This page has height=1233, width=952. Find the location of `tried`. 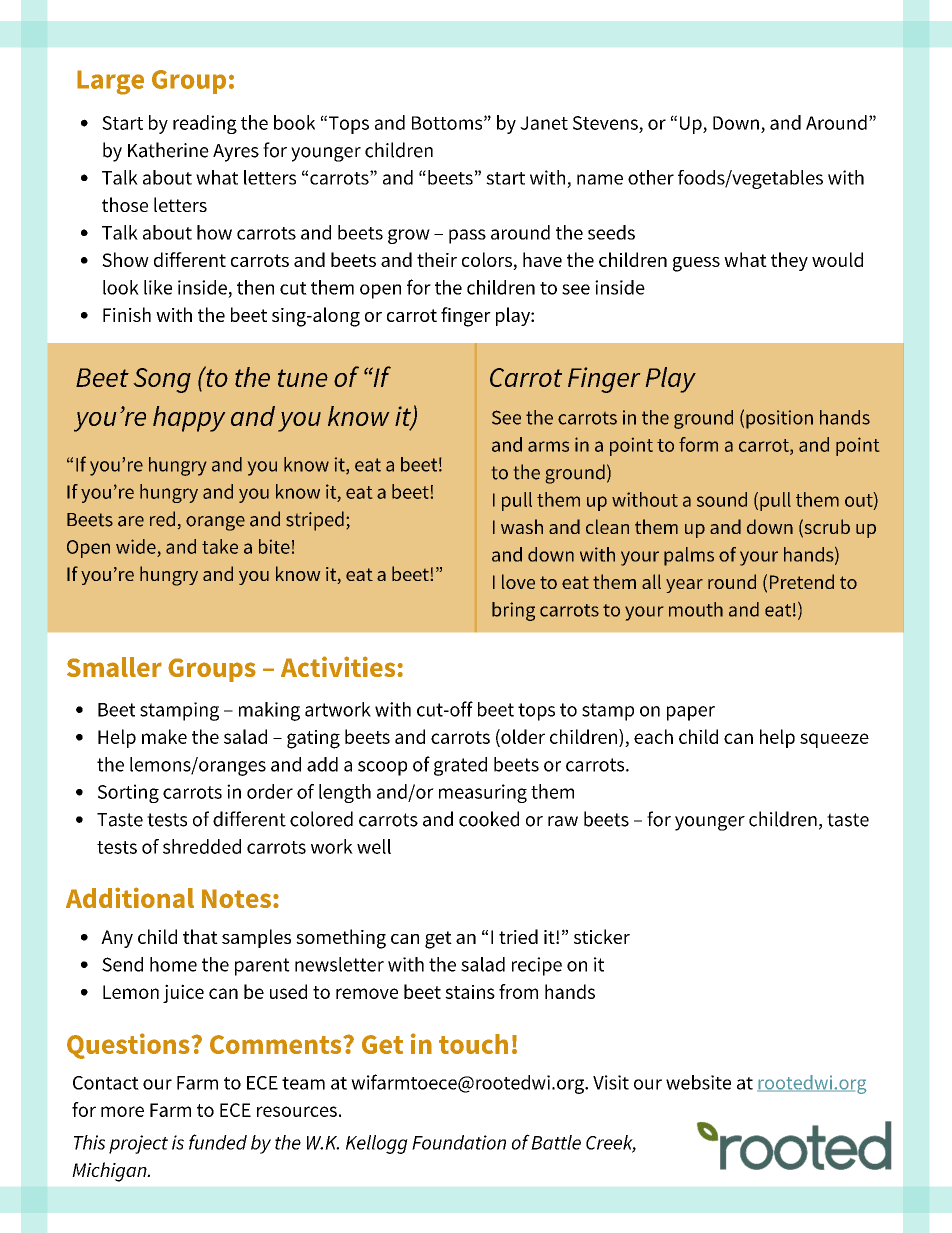

tried is located at coordinates (518, 936).
